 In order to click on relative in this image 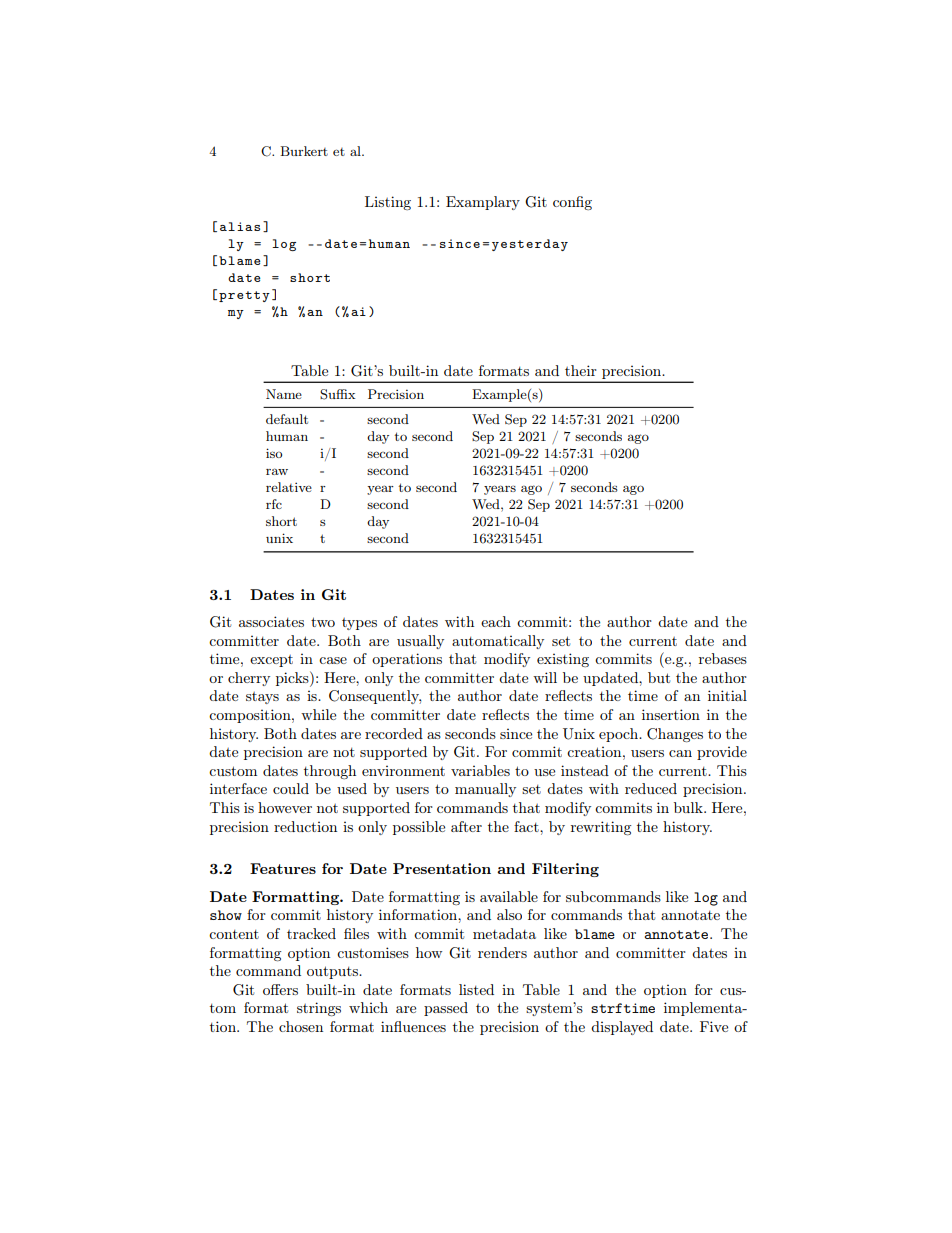, I will do `click(289, 487)`.
